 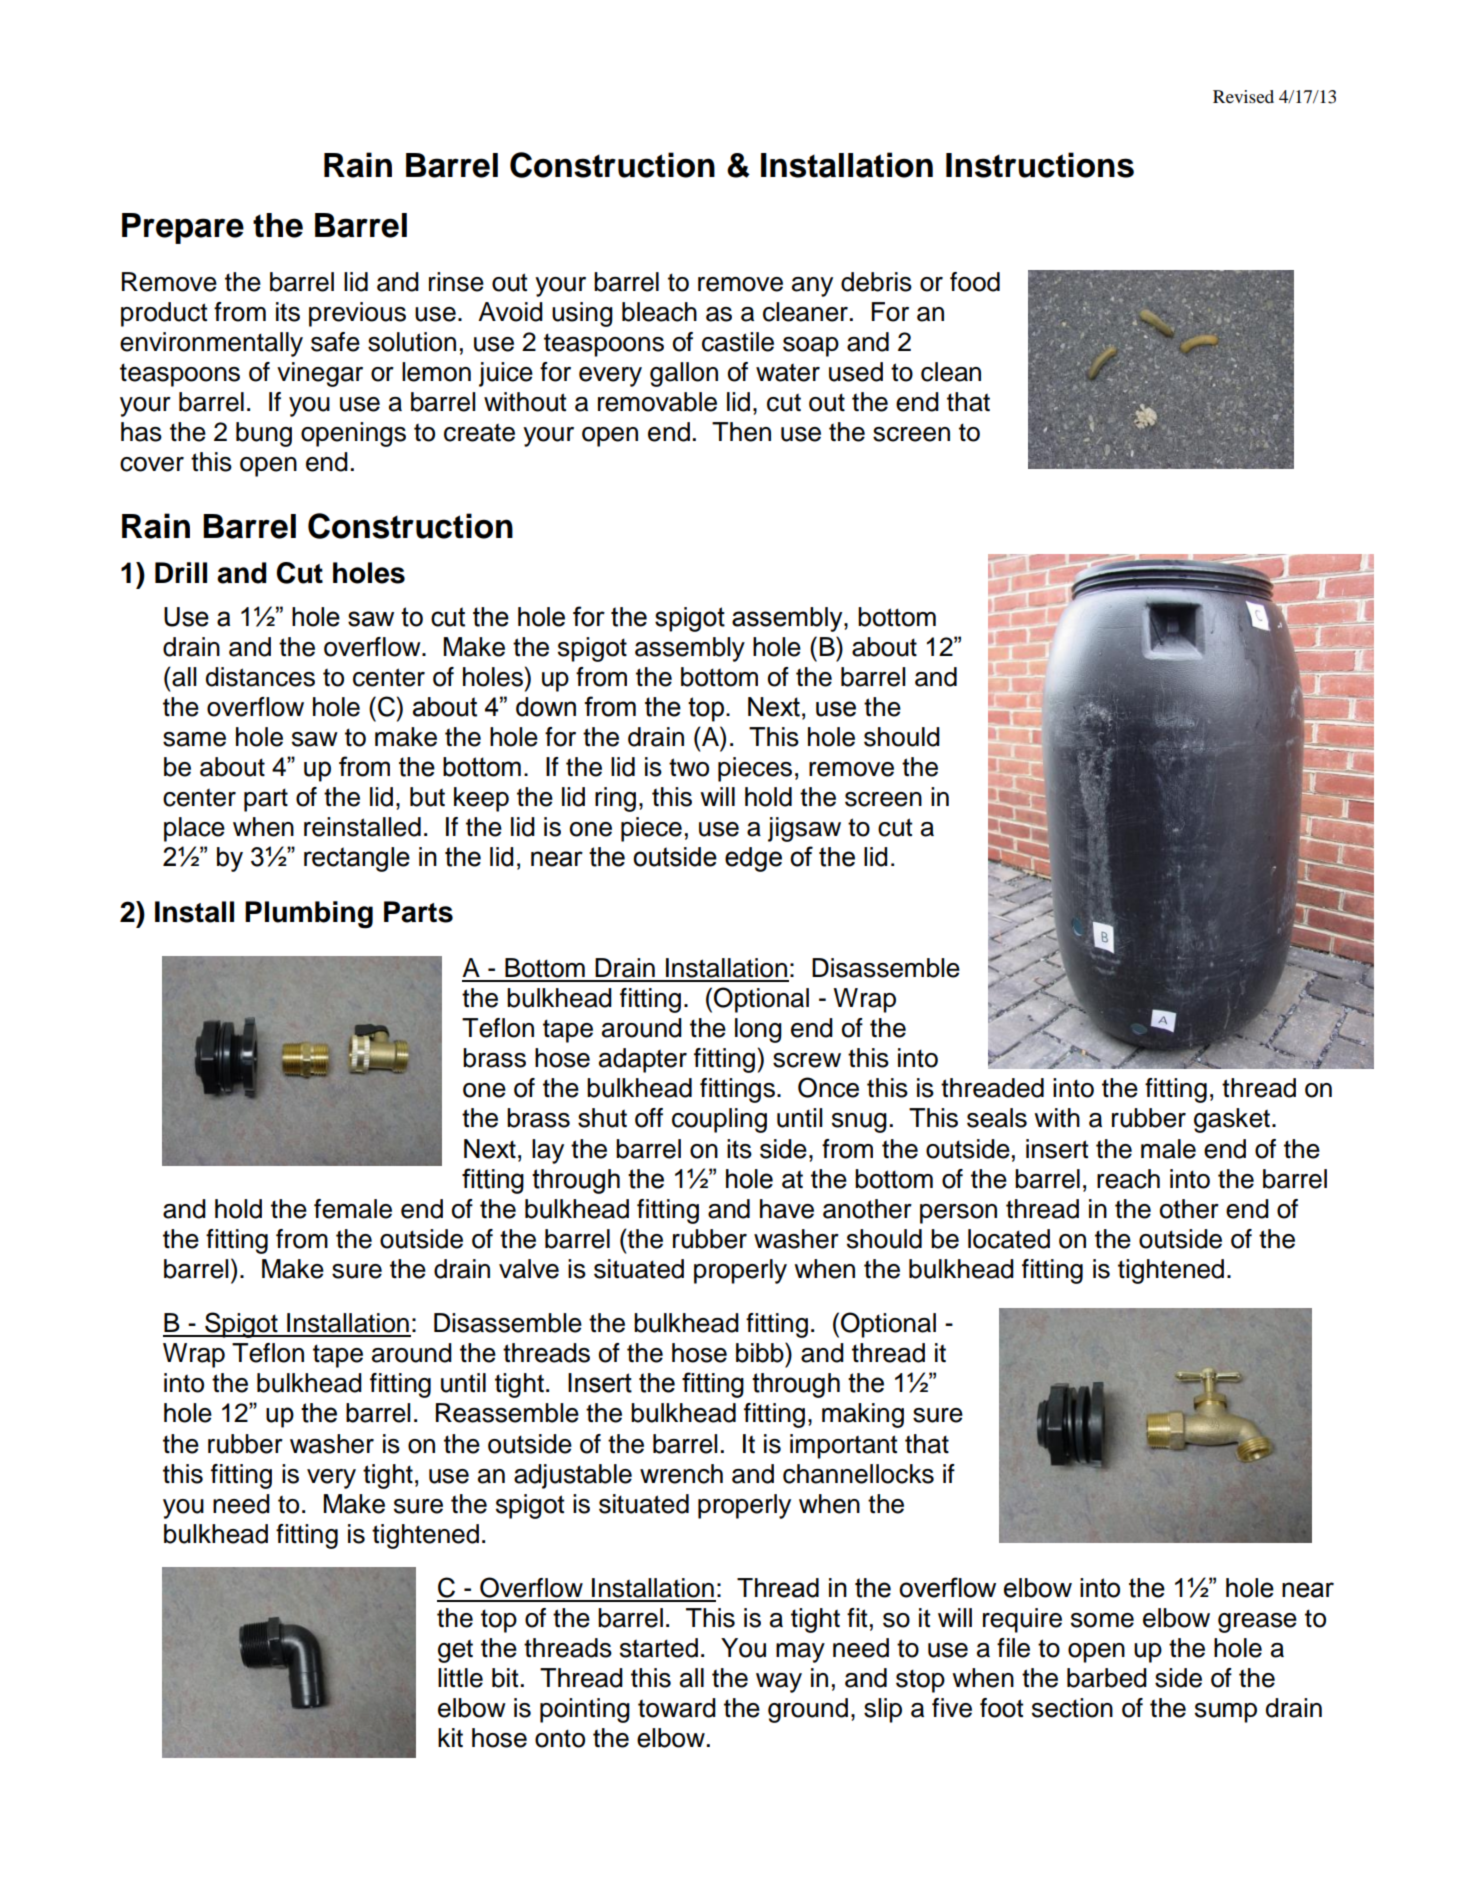 I want to click on little, so click(x=460, y=1678).
